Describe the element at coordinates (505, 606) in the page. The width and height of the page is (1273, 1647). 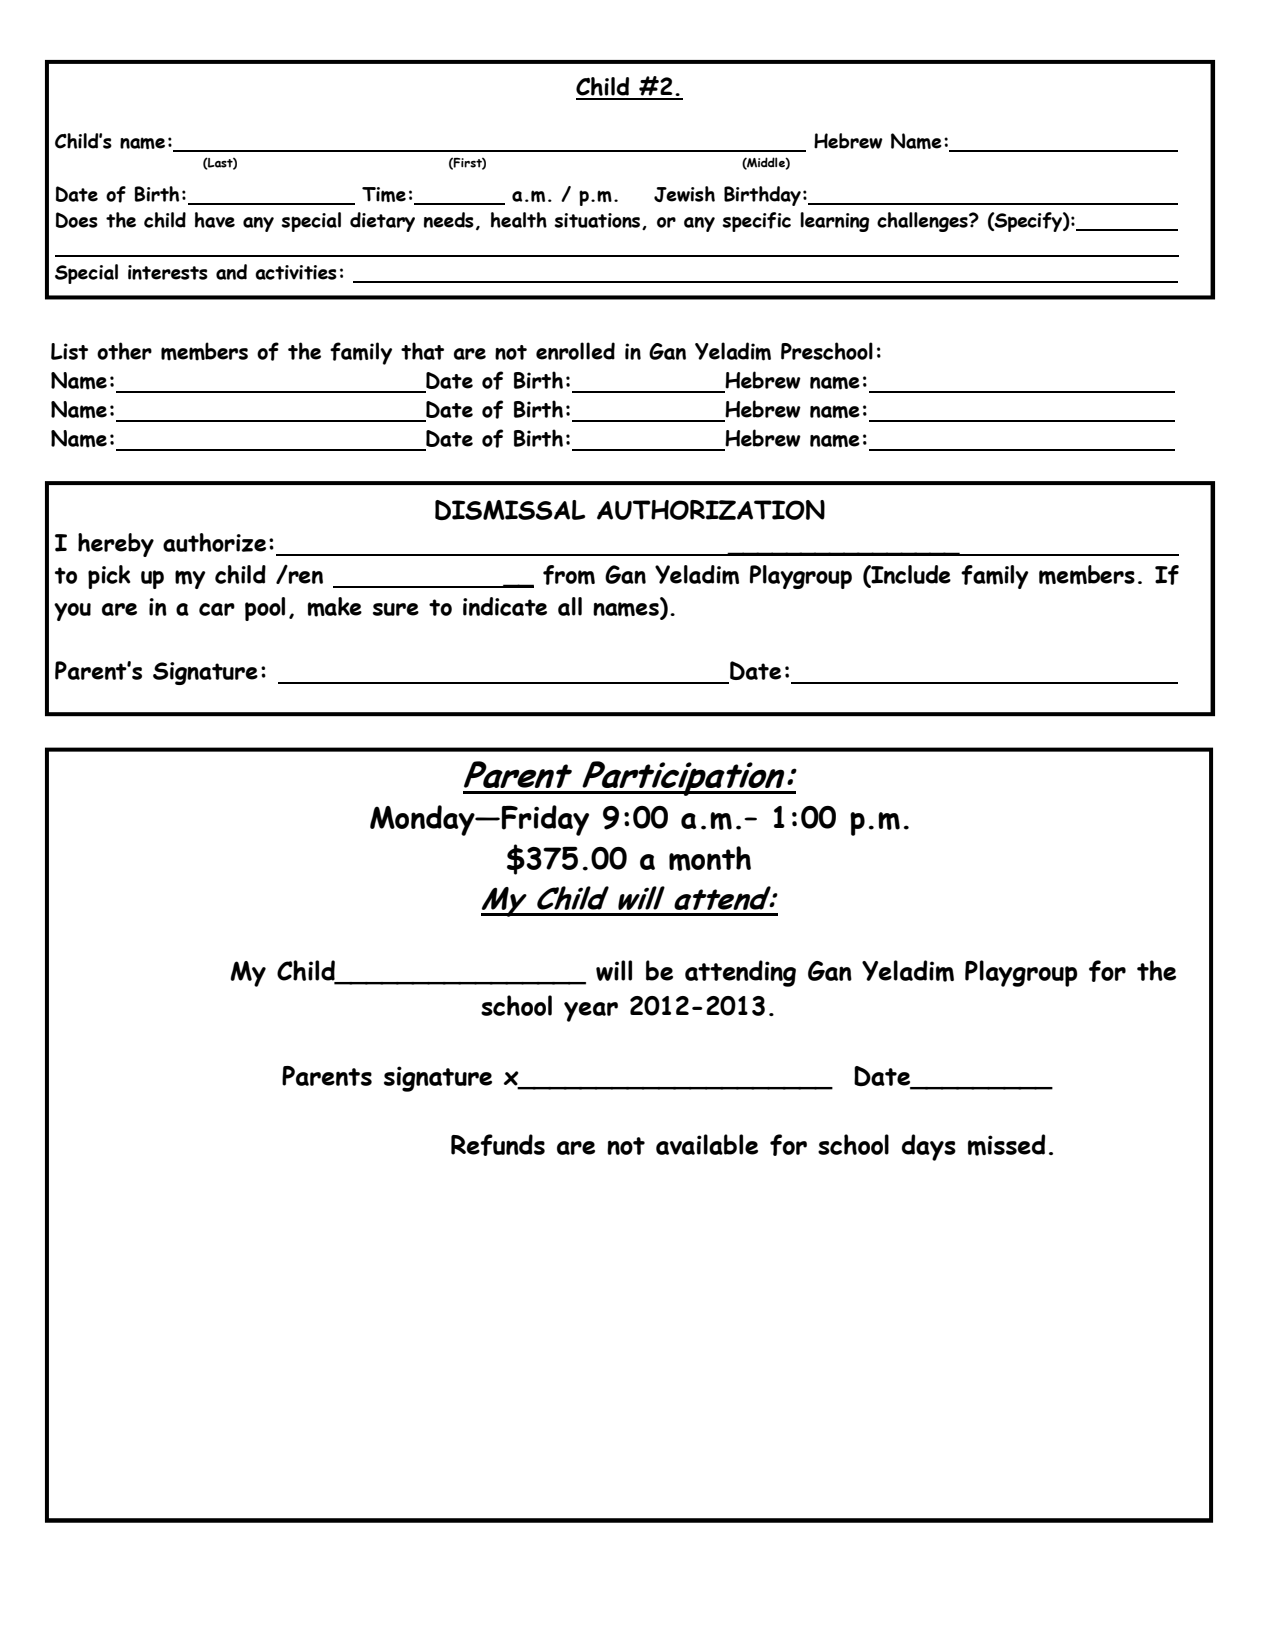
I see `indicate` at that location.
